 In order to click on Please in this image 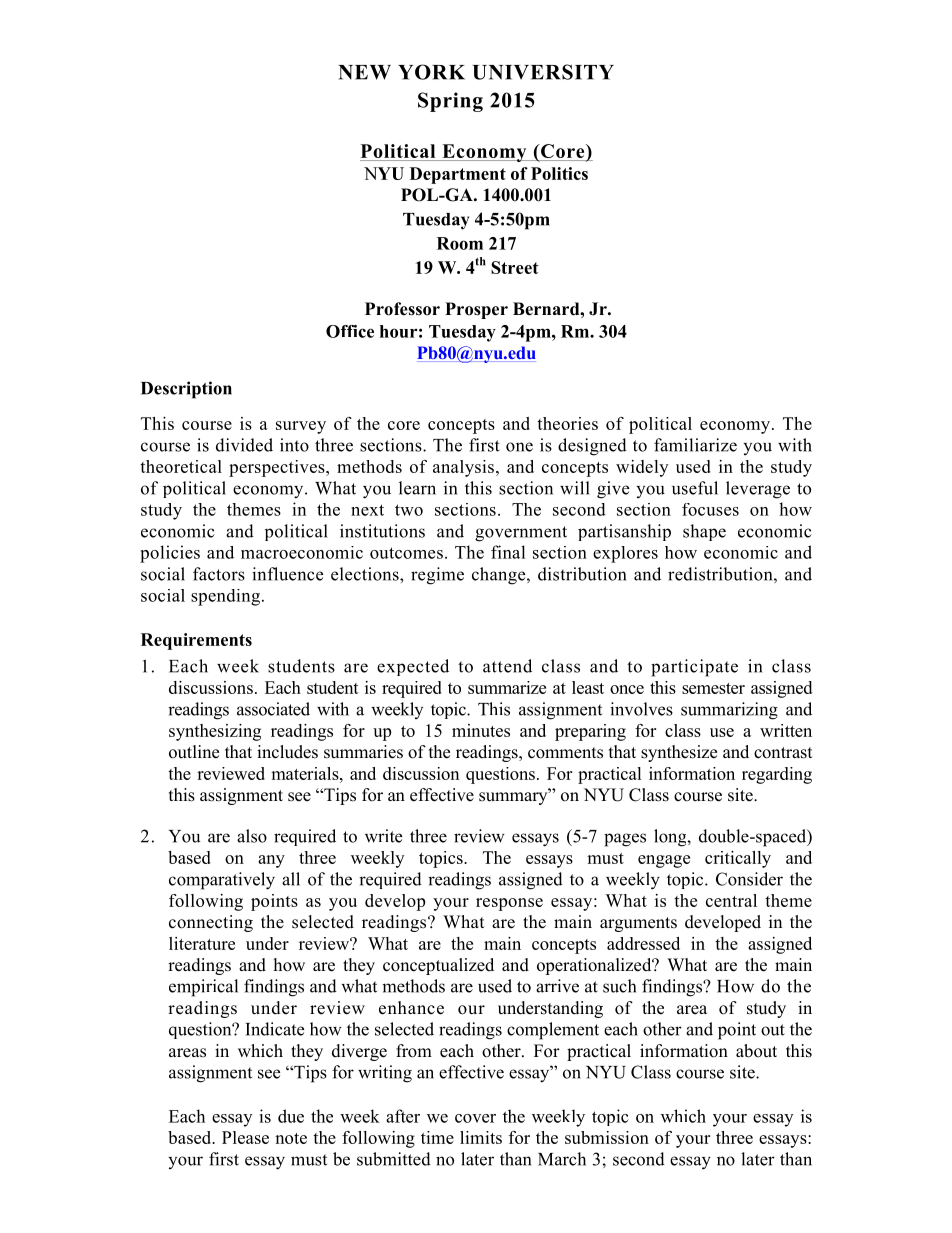, I will do `click(245, 1137)`.
